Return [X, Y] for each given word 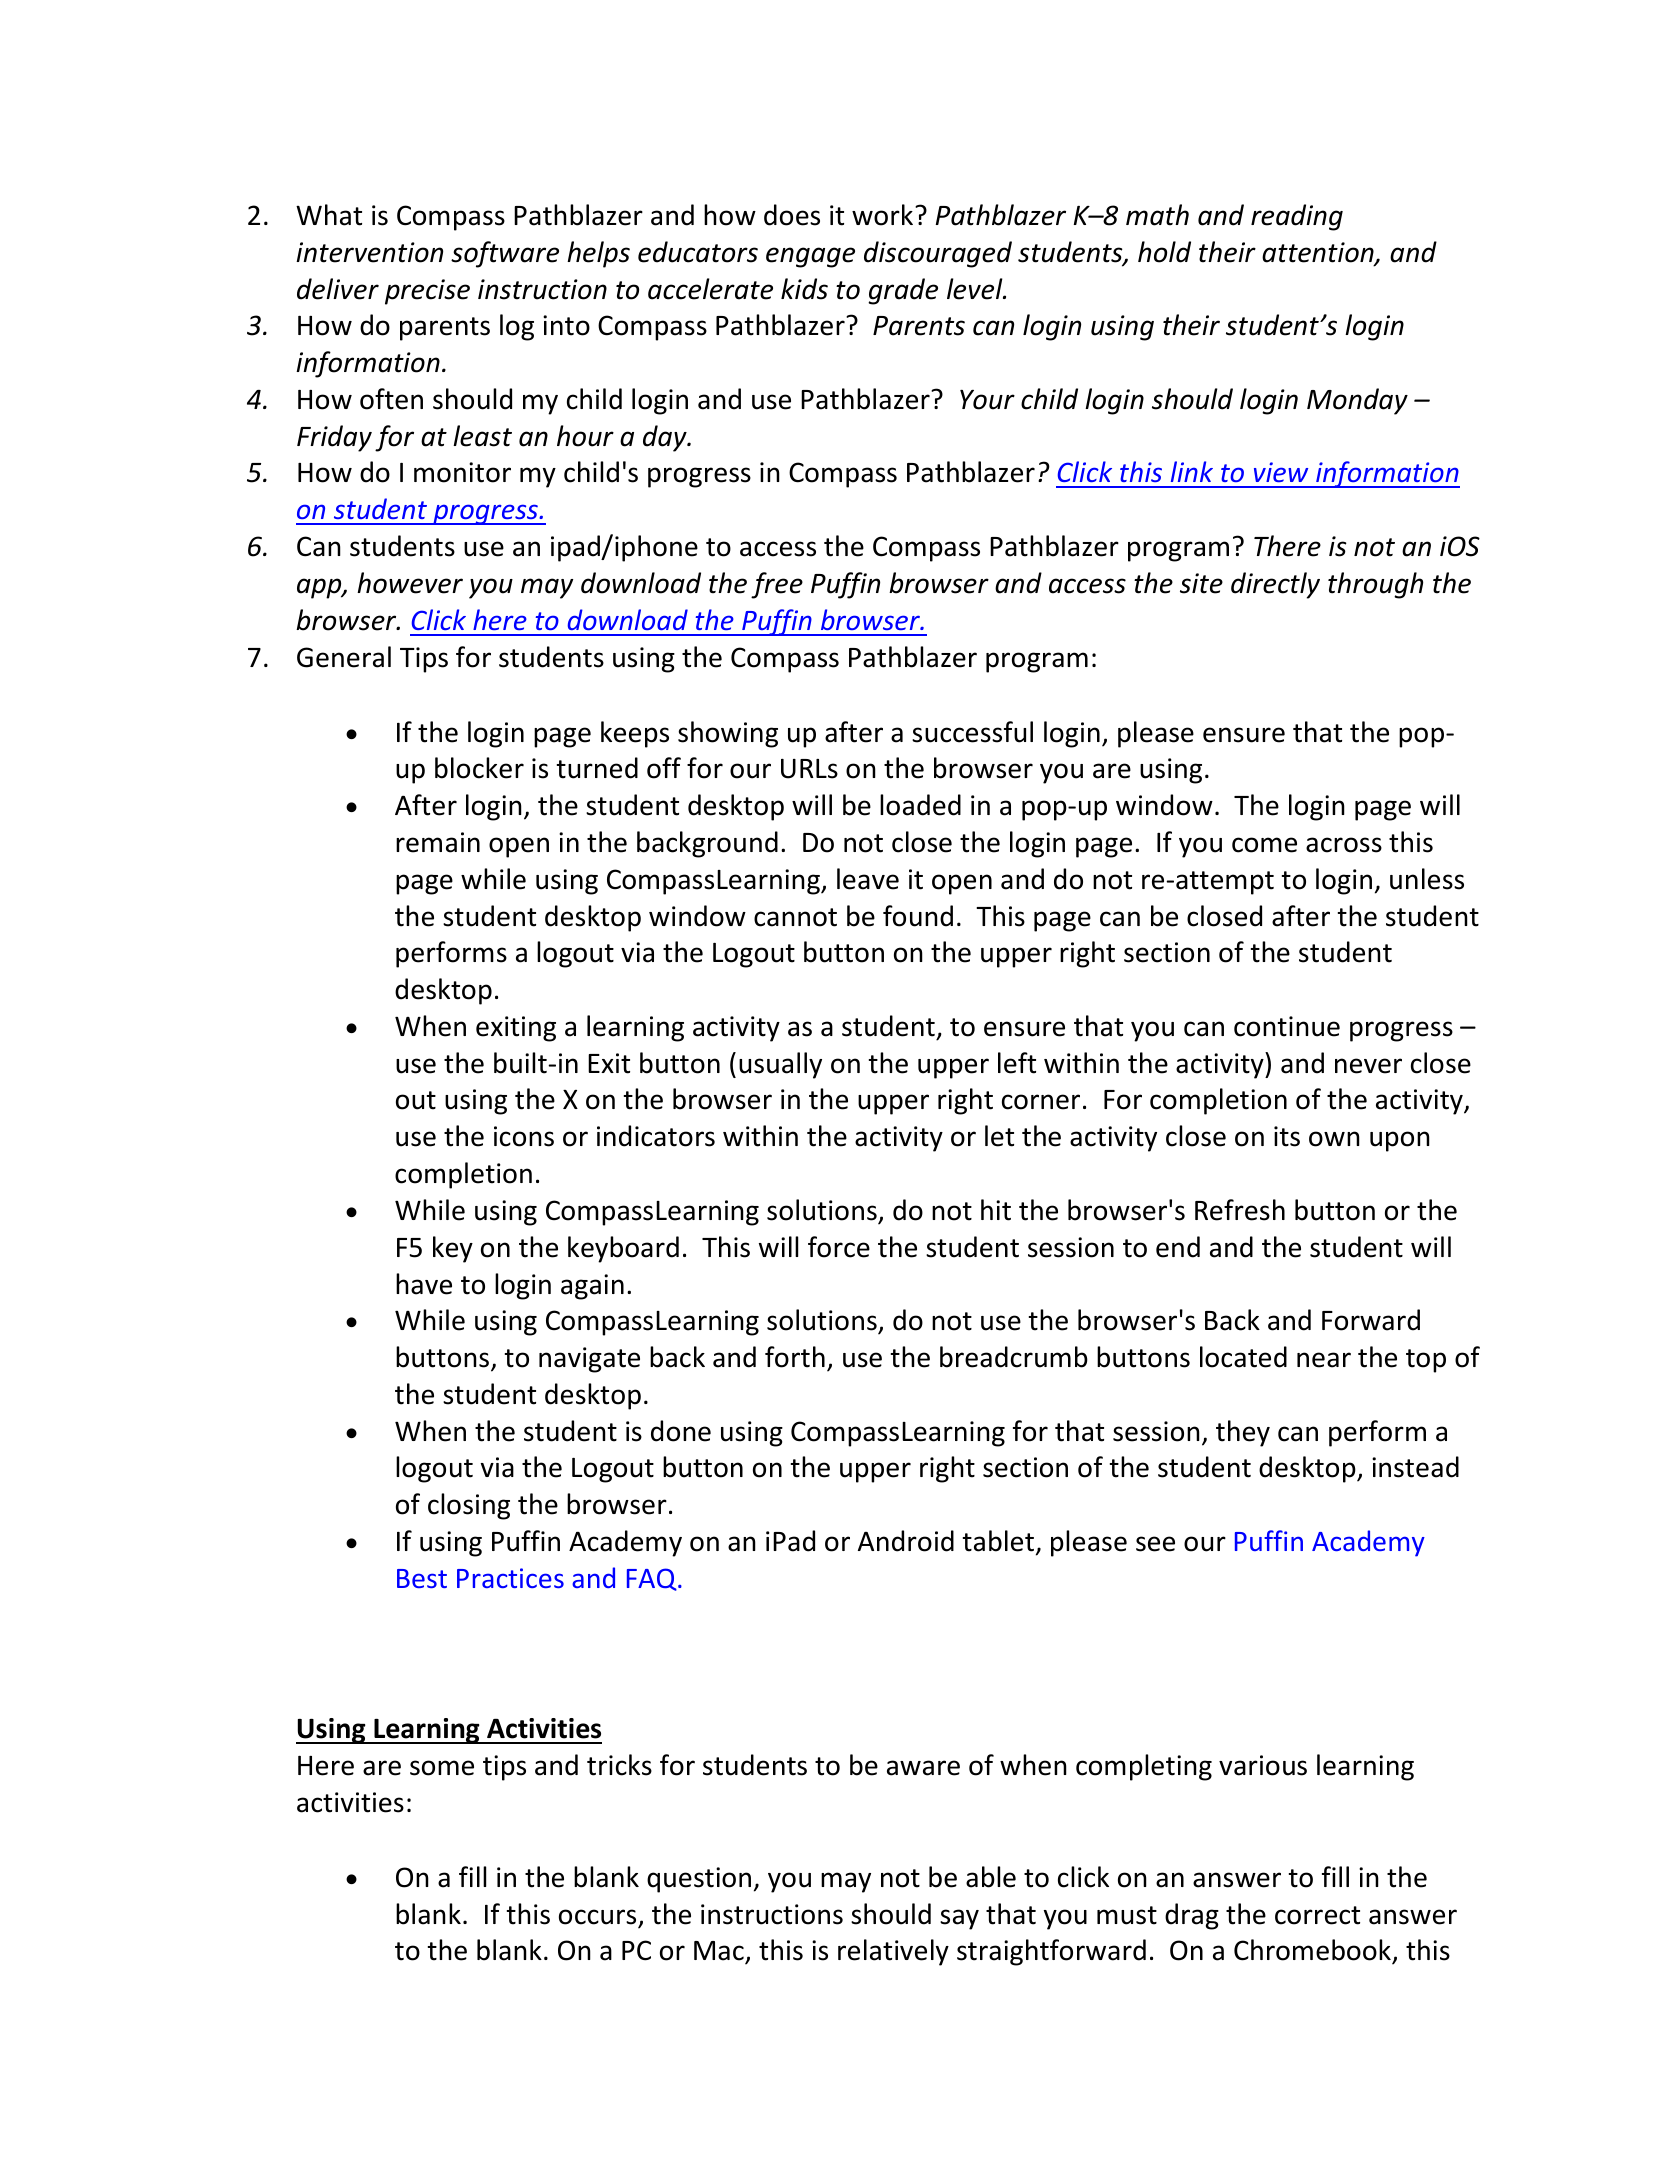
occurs [597, 1917]
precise [427, 292]
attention [1319, 253]
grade [903, 291]
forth [795, 1357]
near [1324, 1360]
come [1264, 845]
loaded [920, 805]
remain [438, 842]
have [424, 1284]
